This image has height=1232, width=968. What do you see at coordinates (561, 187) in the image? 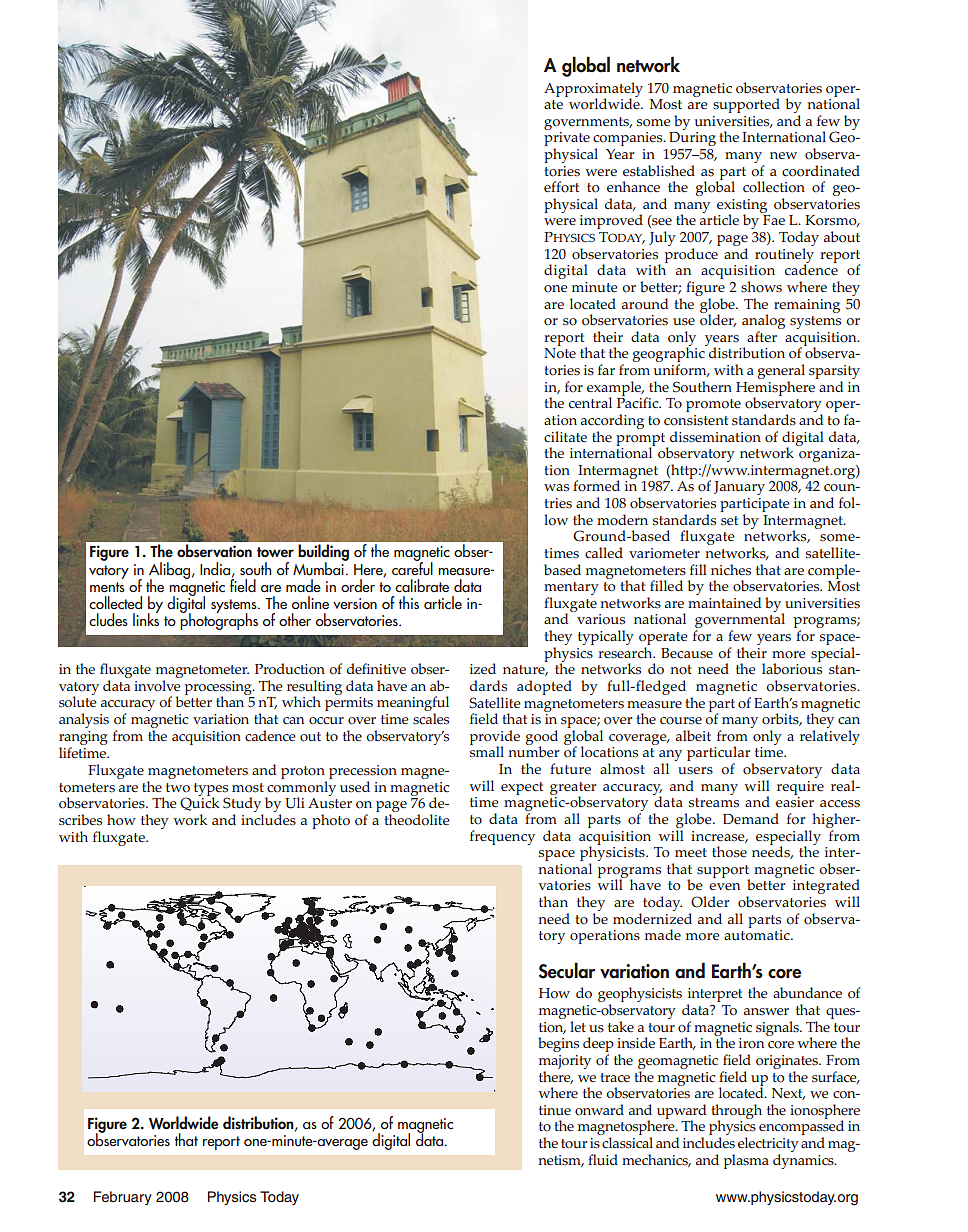
I see `effort` at bounding box center [561, 187].
